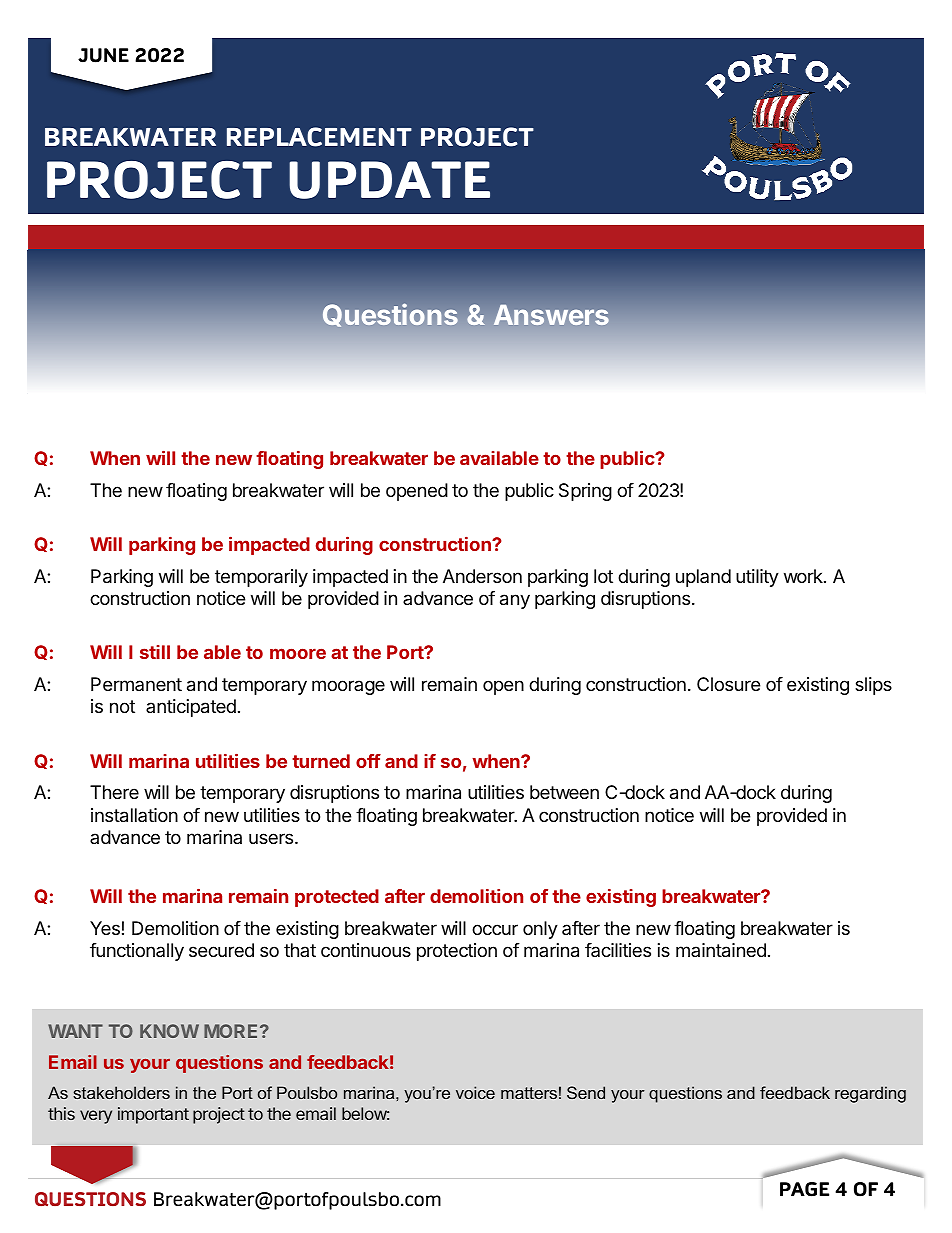 This page has width=952, height=1233. Describe the element at coordinates (721, 950) in the page. I see `maintained` at that location.
